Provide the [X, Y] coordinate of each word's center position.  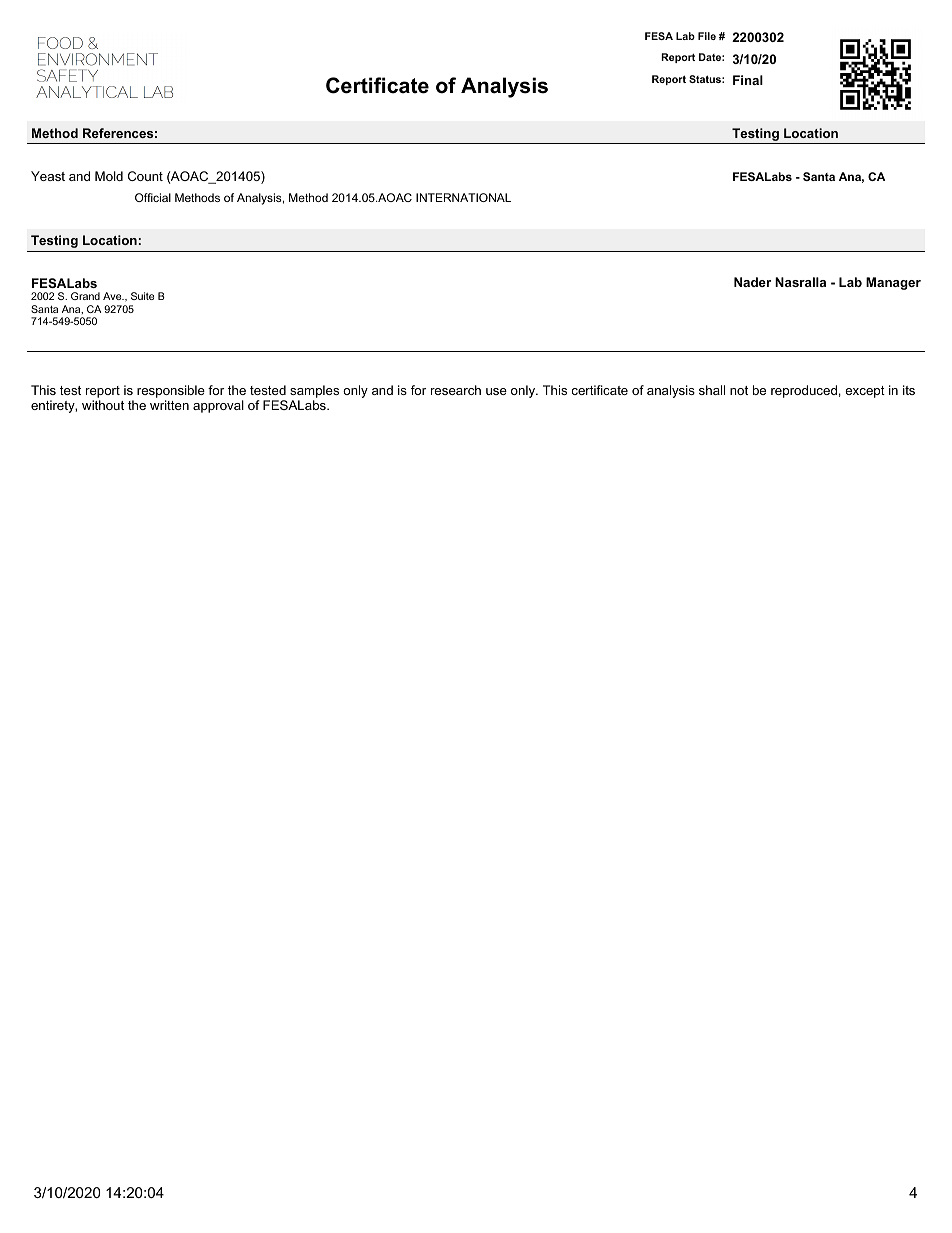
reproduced [804, 391]
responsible [171, 393]
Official [153, 197]
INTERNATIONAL [463, 197]
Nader [752, 282]
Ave [113, 296]
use [496, 391]
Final [748, 80]
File [707, 36]
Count [145, 176]
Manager [893, 283]
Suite [142, 296]
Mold [109, 176]
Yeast [48, 176]
